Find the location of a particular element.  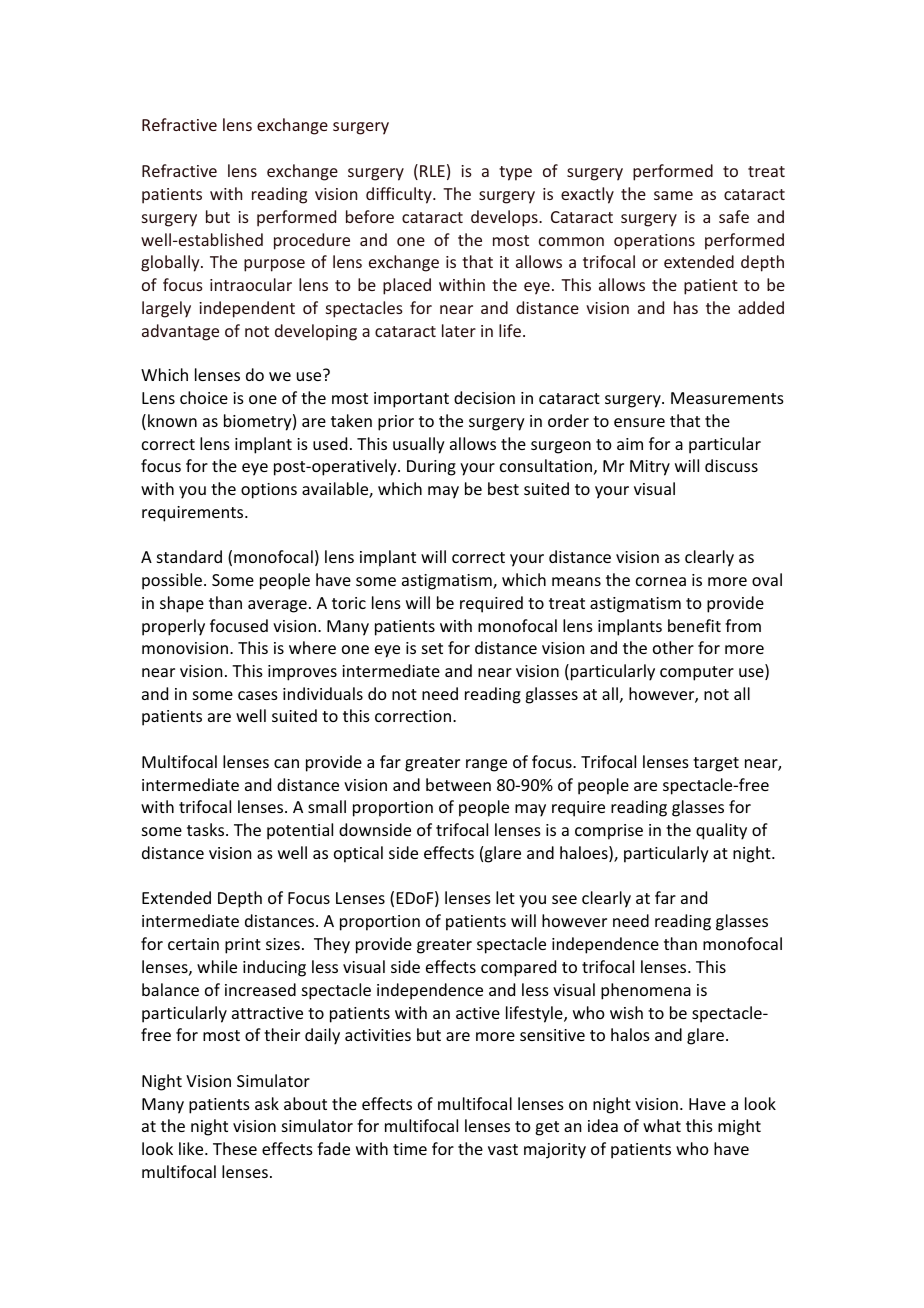

options is located at coordinates (269, 491).
